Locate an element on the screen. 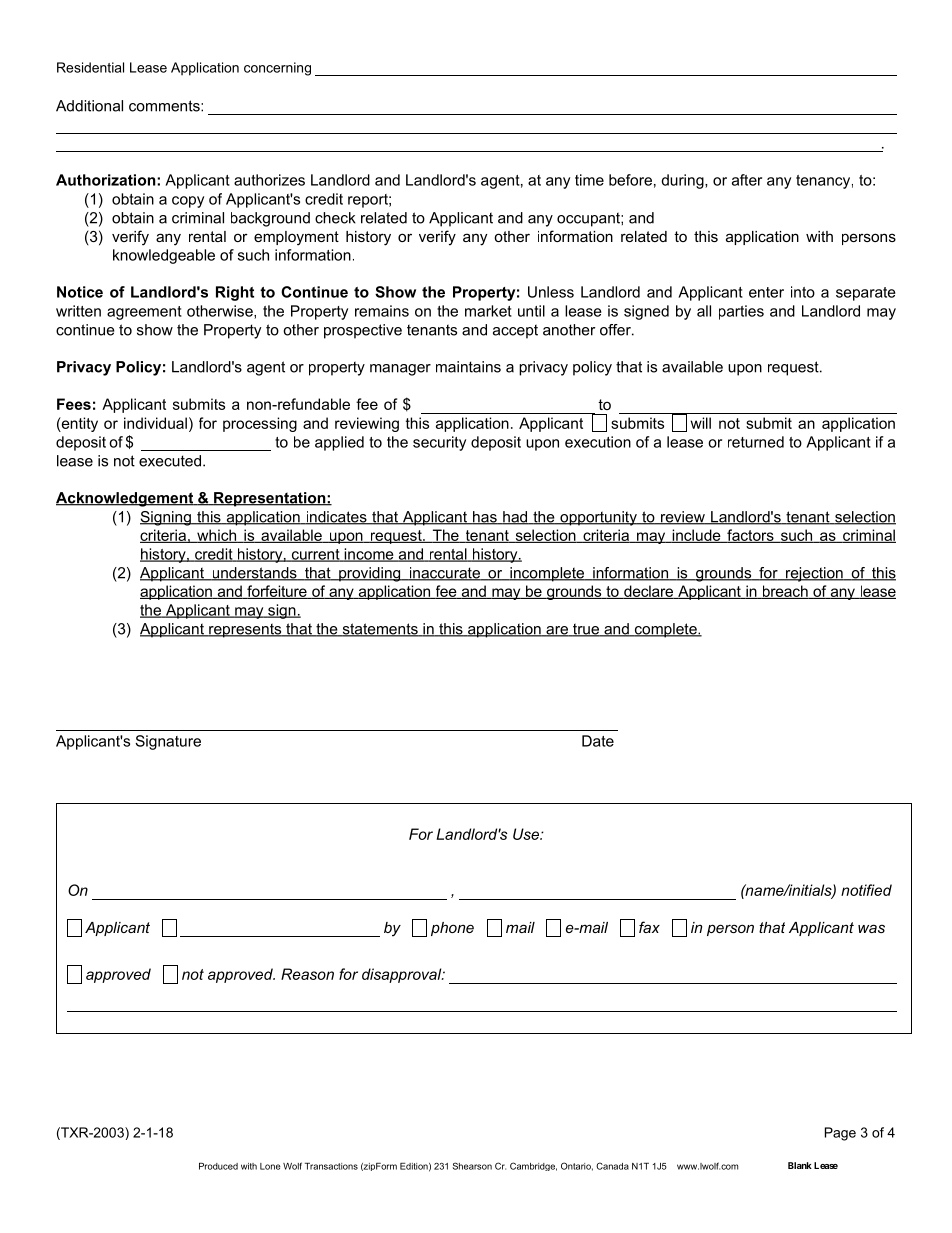  represents is located at coordinates (245, 630).
